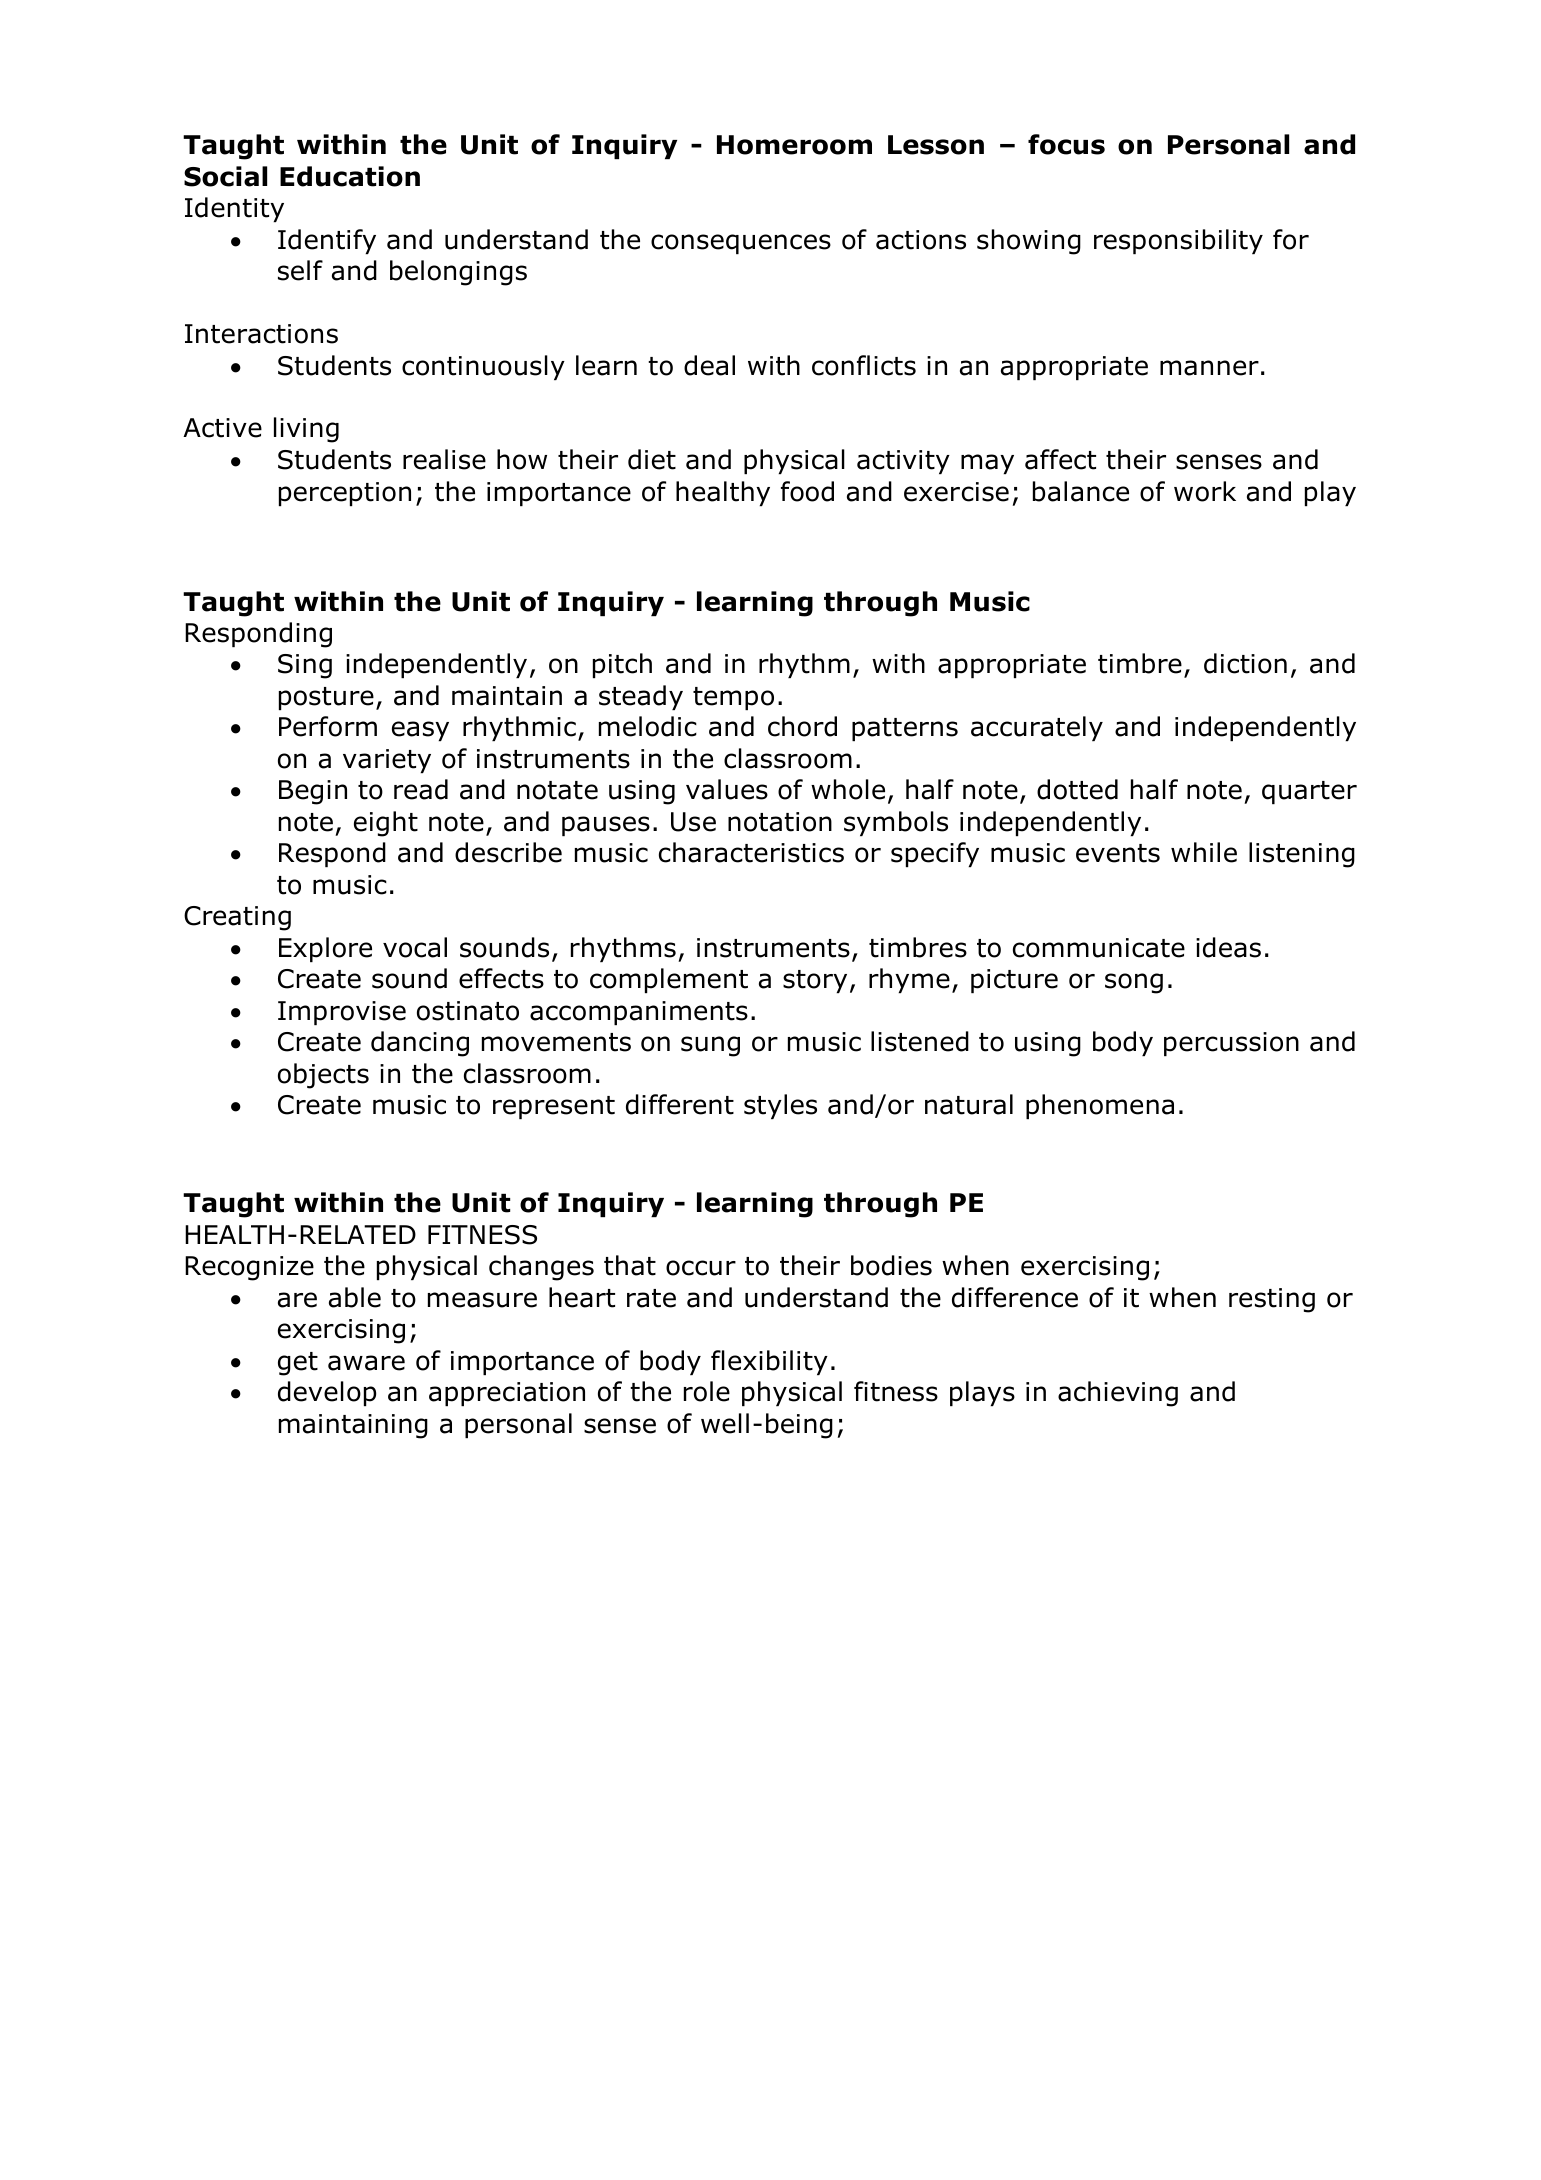 This image has width=1541, height=2180. I want to click on variety, so click(387, 761).
